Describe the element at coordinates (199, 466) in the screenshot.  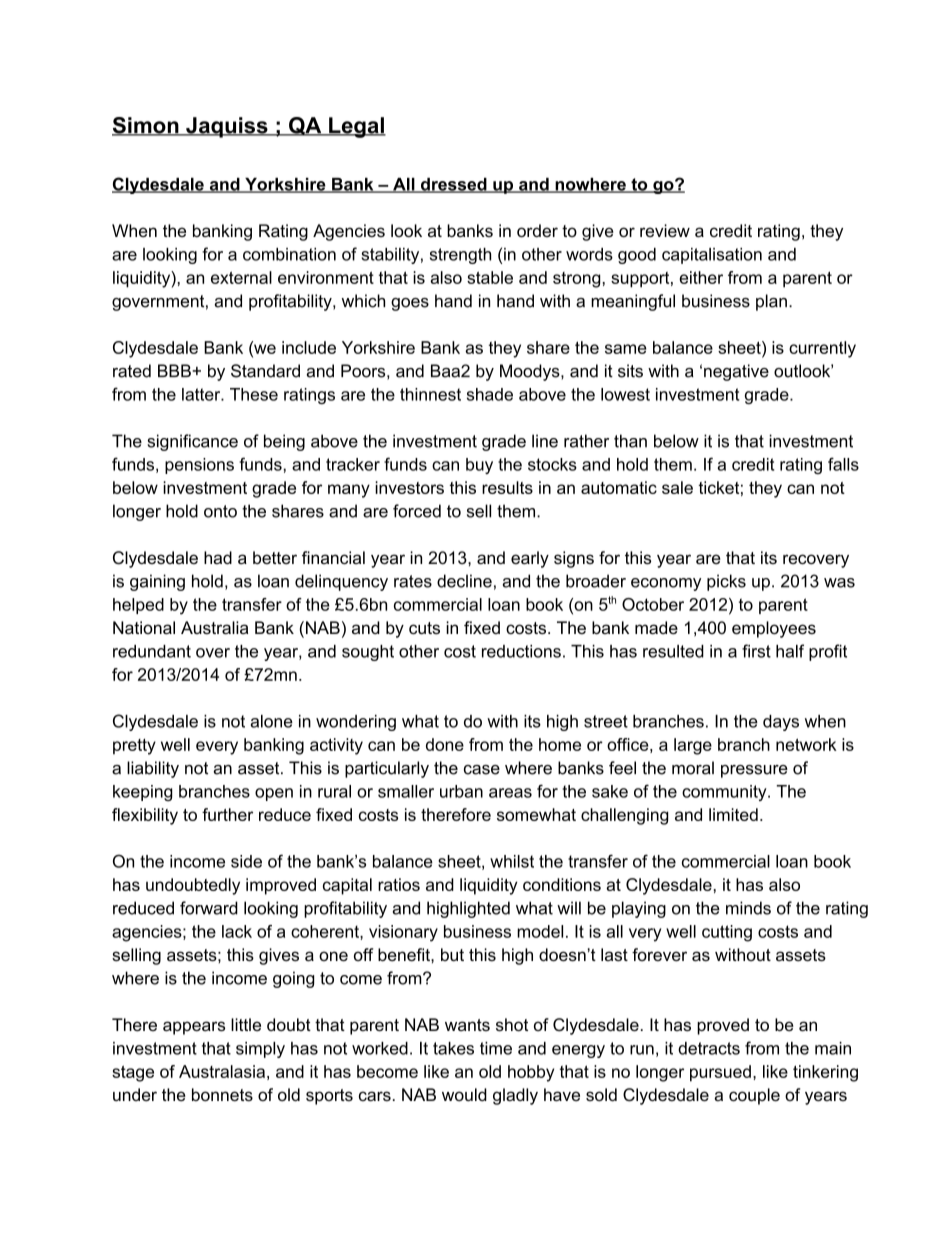
I see `pensions` at that location.
